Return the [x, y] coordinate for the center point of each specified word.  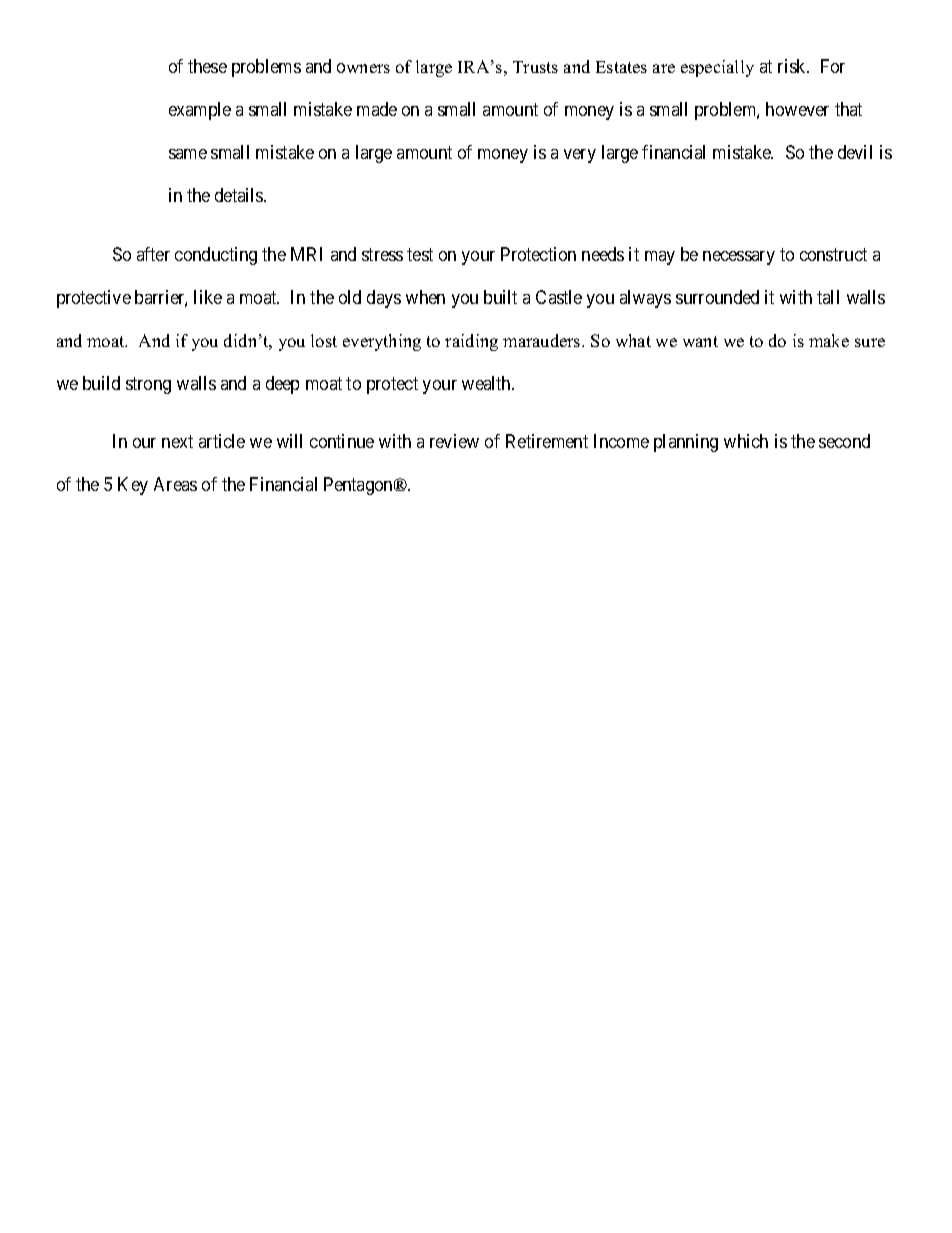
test [420, 254]
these [207, 66]
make [829, 340]
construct [833, 254]
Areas [175, 484]
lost [324, 340]
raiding [471, 342]
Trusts [535, 67]
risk [793, 66]
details [240, 195]
